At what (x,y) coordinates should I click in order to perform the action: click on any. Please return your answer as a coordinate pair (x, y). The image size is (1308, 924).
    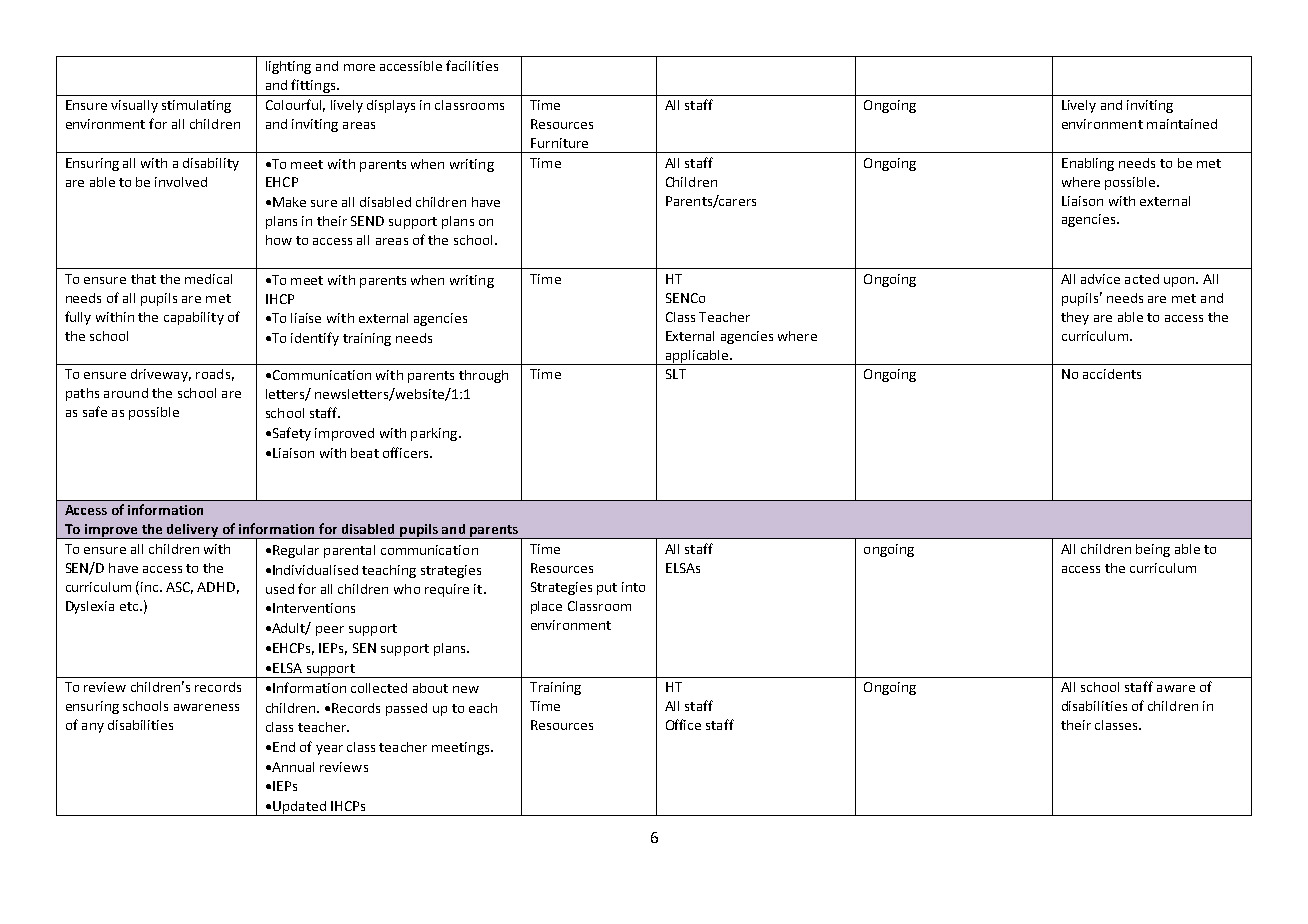
    Looking at the image, I should click on (93, 728).
